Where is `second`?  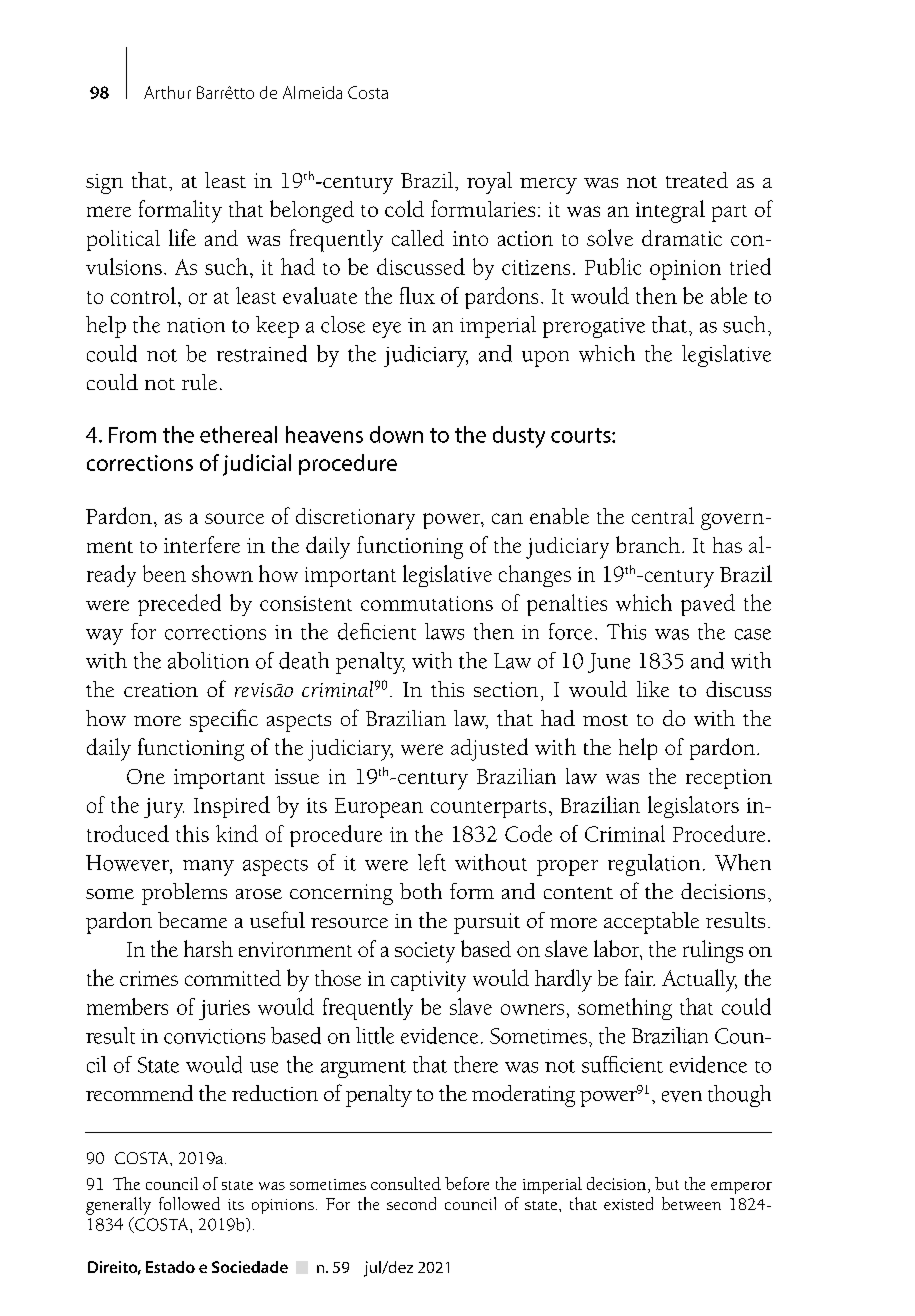
second is located at coordinates (411, 1203).
